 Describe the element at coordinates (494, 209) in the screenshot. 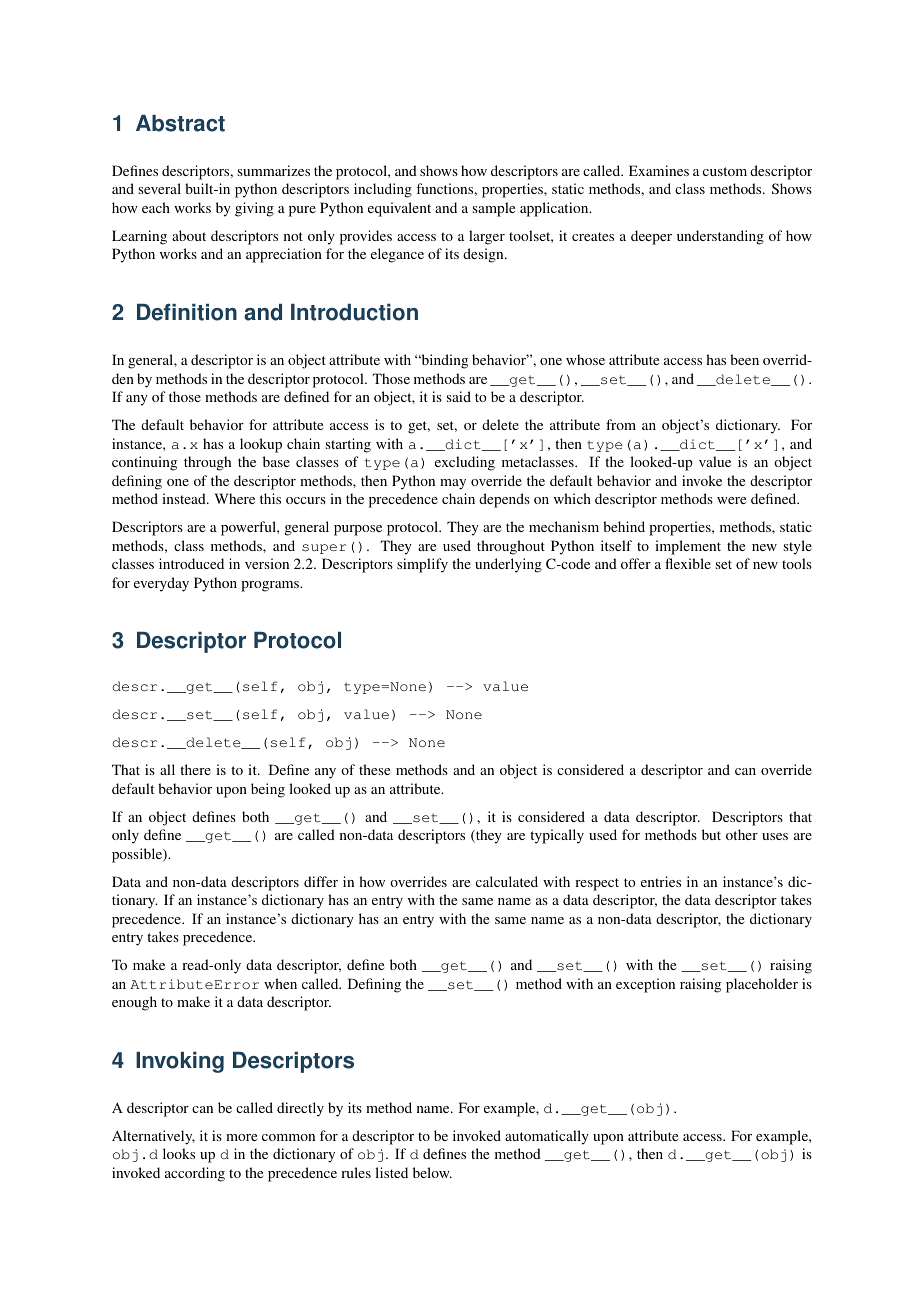

I see `sample` at that location.
